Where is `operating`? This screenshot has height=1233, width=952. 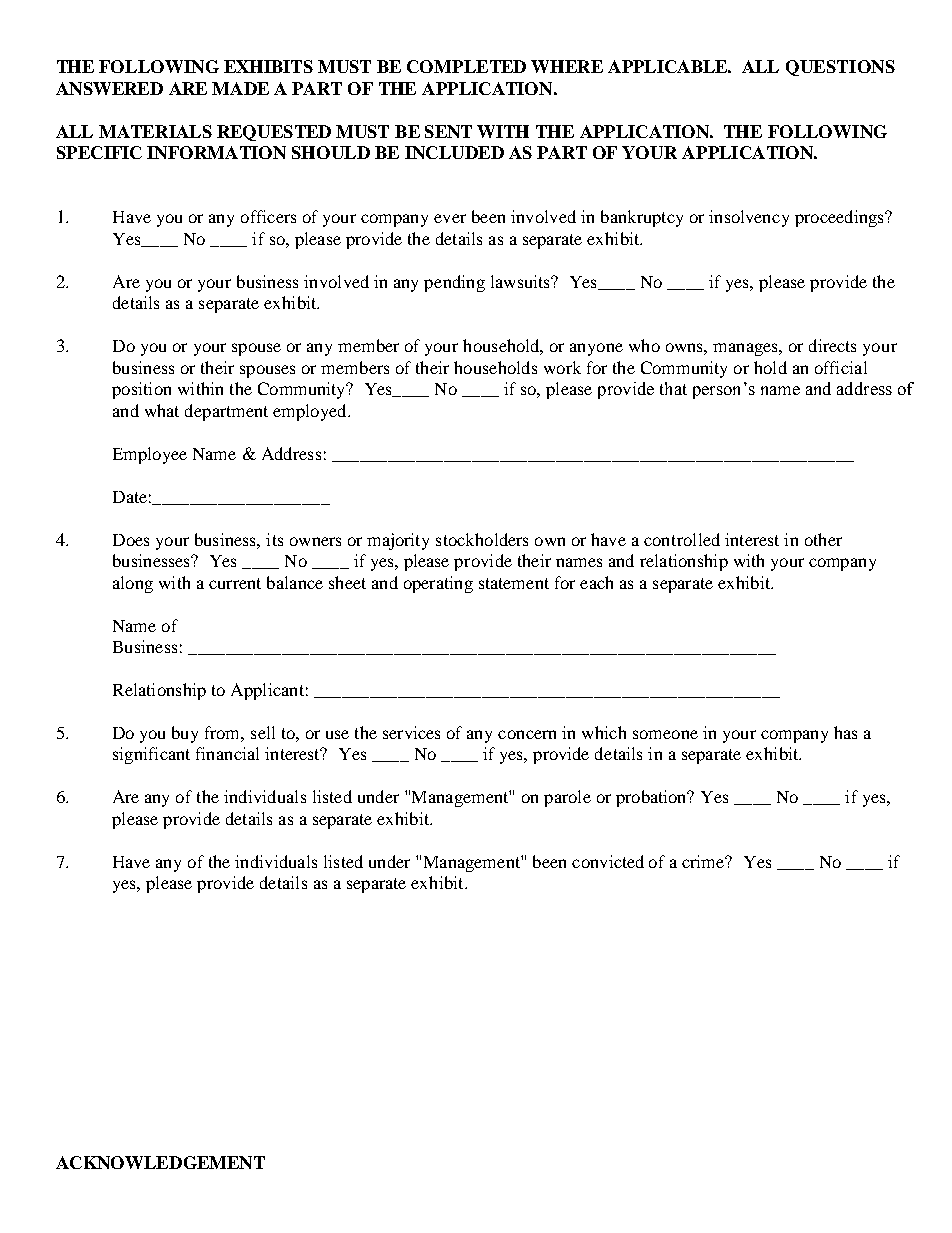
operating is located at coordinates (438, 584).
